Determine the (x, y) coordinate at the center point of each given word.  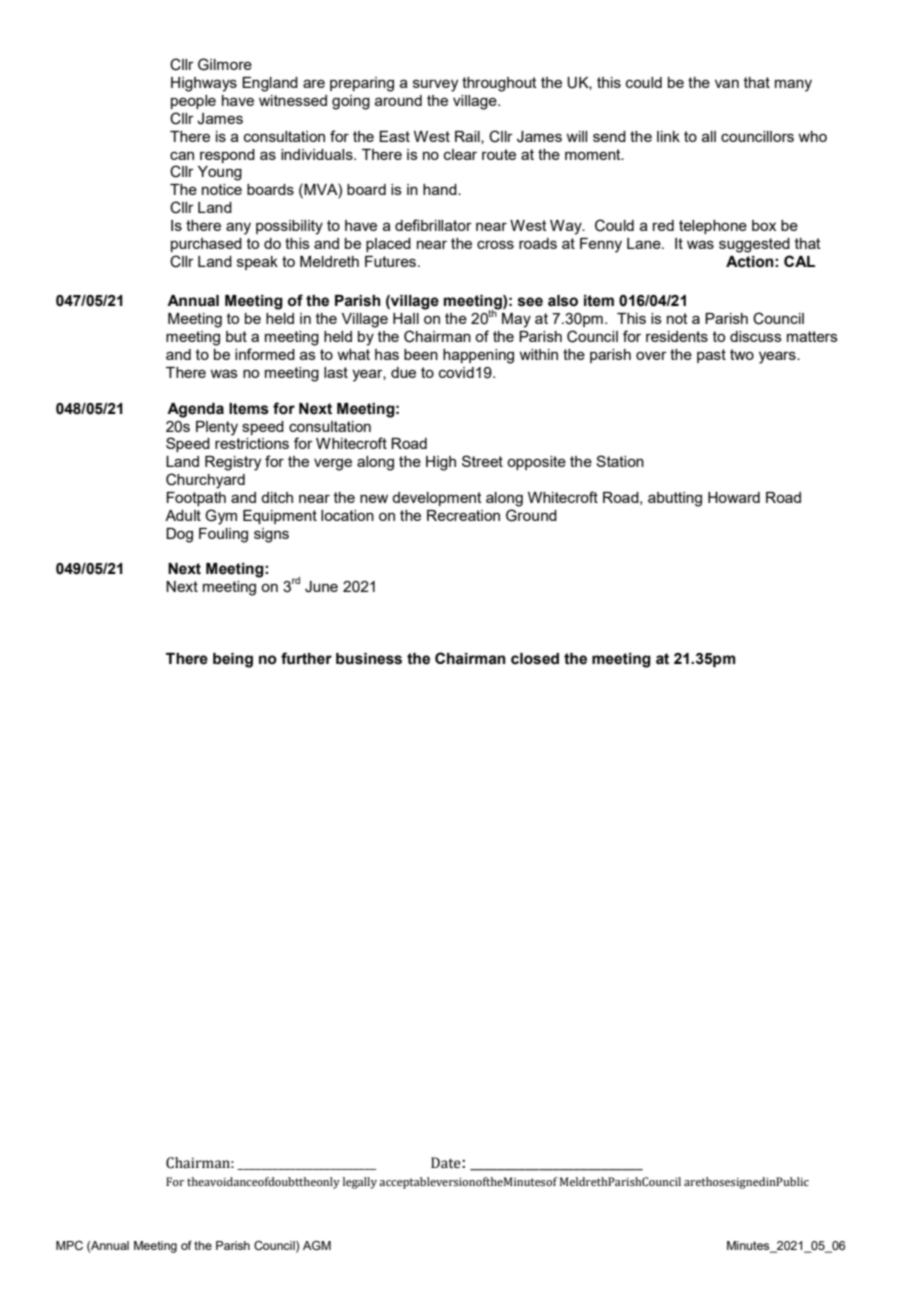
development (437, 499)
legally (360, 1183)
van (727, 83)
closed (535, 659)
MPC (69, 1245)
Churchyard (205, 481)
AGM (317, 1245)
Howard (734, 497)
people (193, 102)
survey (435, 85)
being (233, 660)
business (369, 659)
